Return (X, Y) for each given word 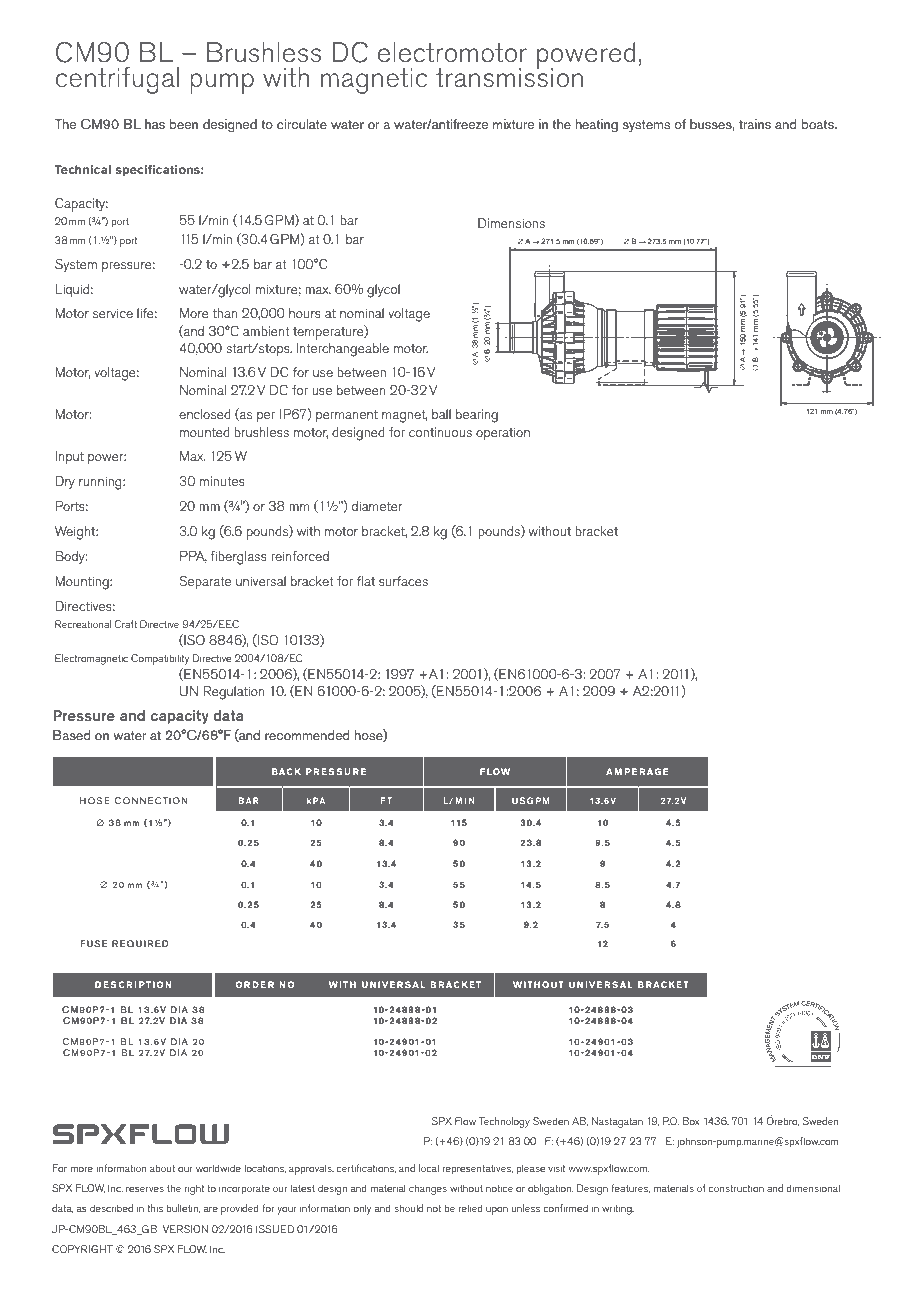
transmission (509, 76)
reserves (145, 1189)
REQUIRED (140, 943)
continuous (440, 432)
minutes (222, 481)
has (155, 124)
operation (503, 434)
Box (690, 1121)
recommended (307, 735)
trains (755, 124)
